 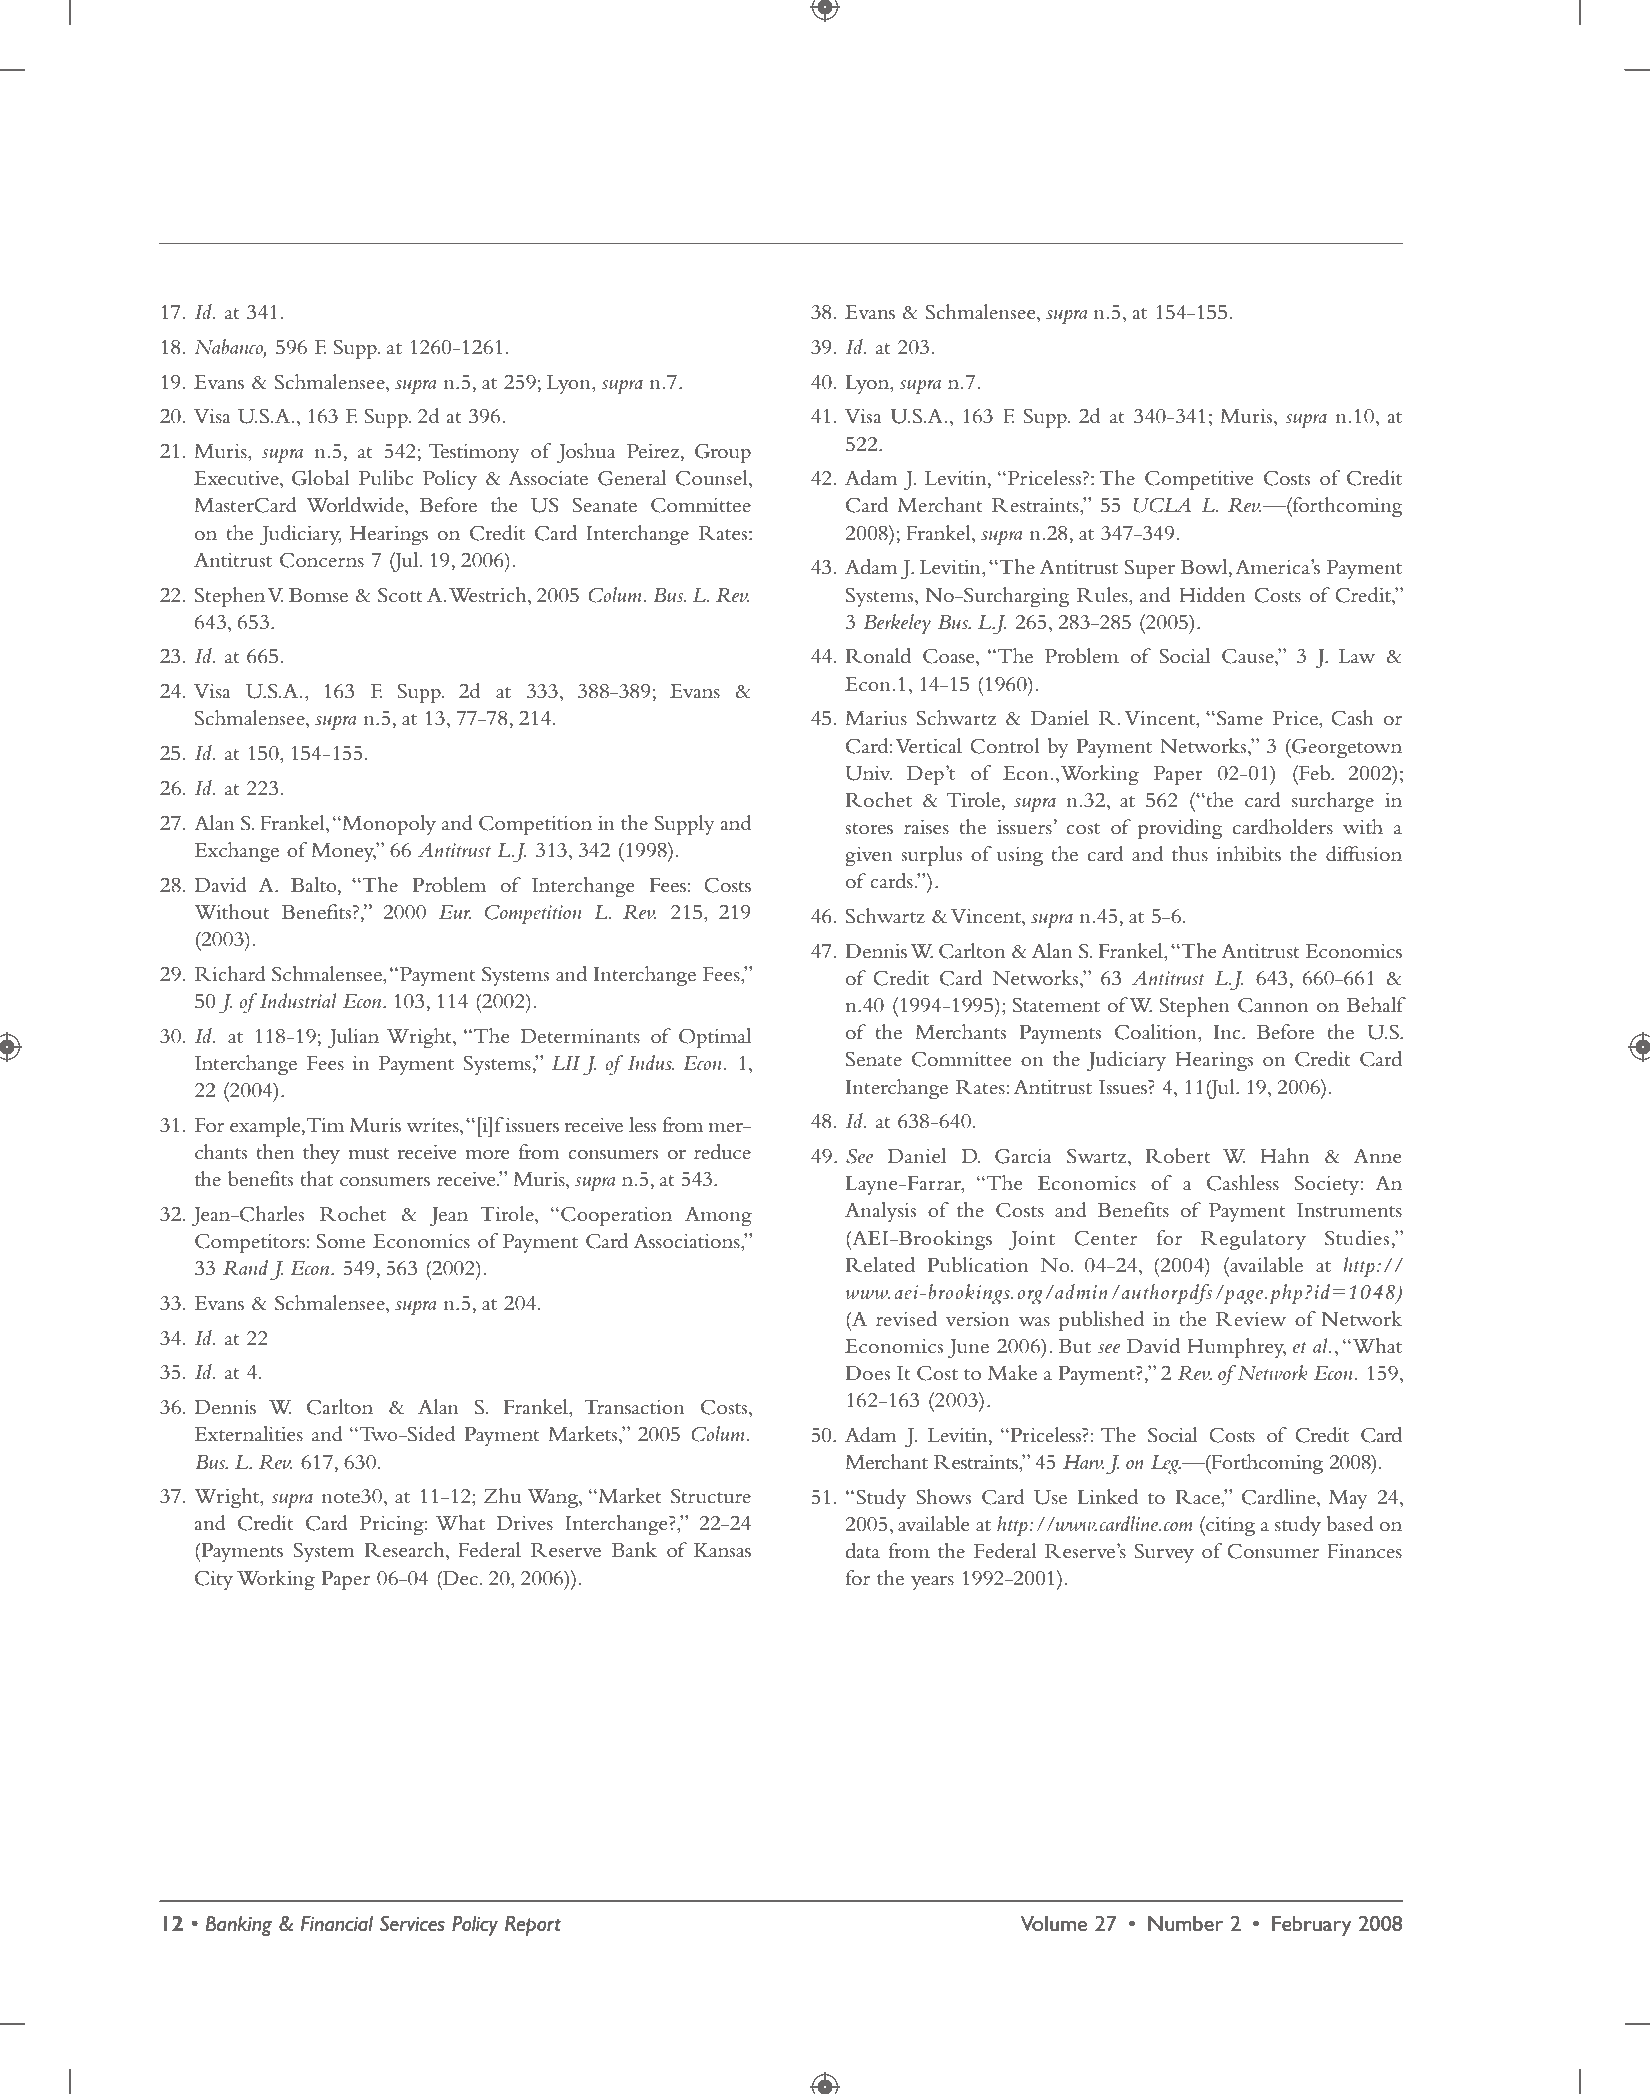 I want to click on Univ, so click(x=869, y=773).
